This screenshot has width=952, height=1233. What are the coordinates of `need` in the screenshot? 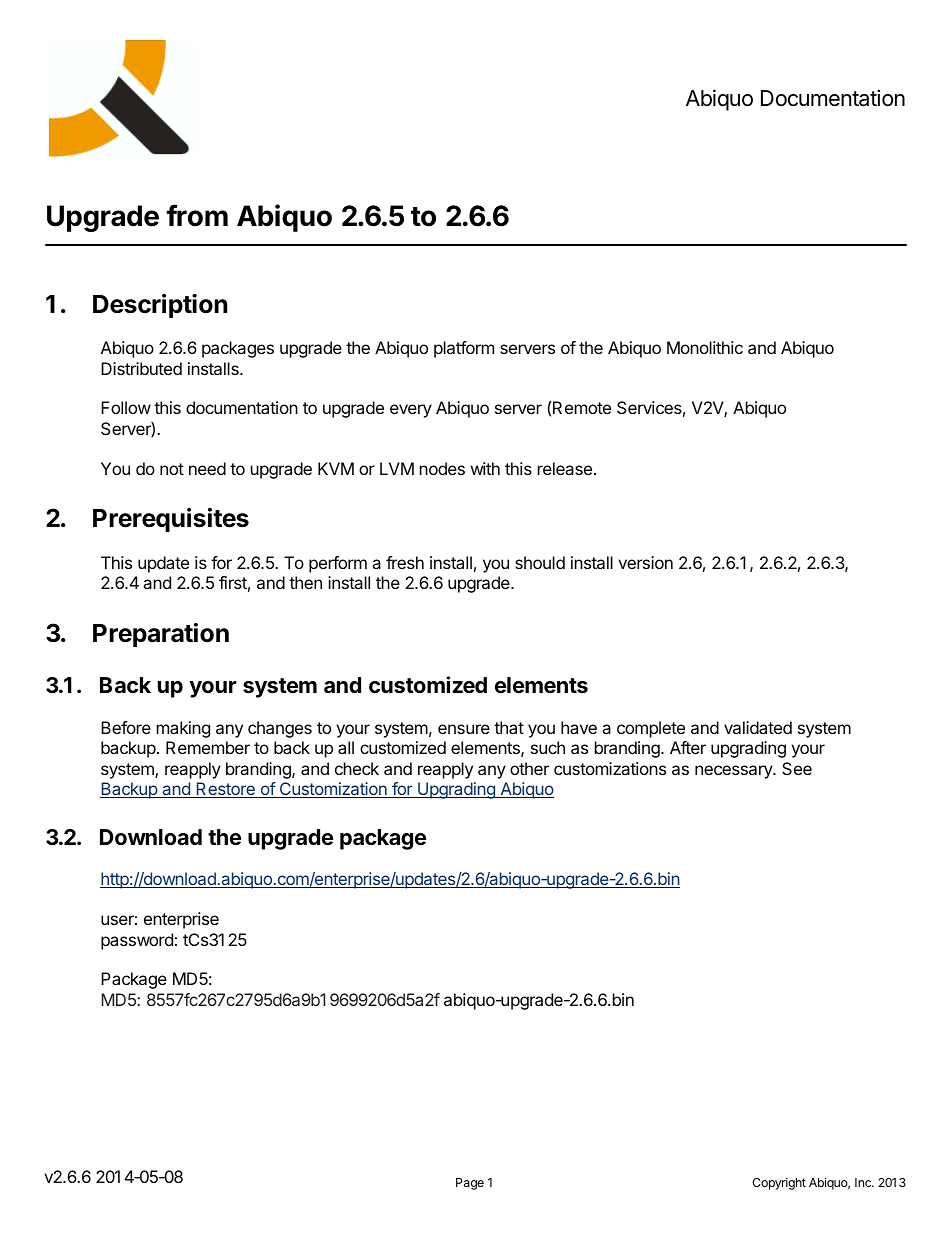 It's located at (207, 468).
